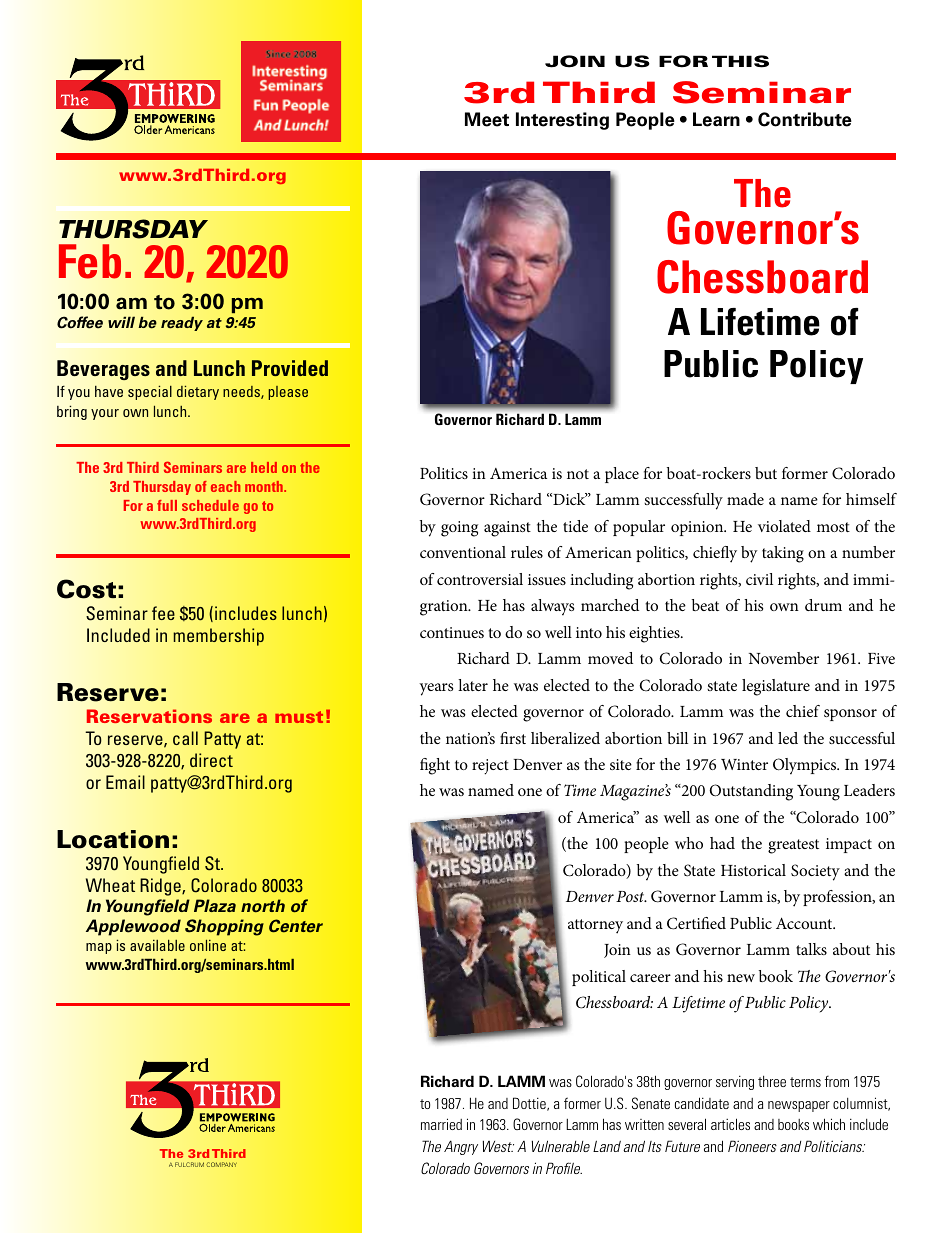  I want to click on Account, so click(805, 923).
